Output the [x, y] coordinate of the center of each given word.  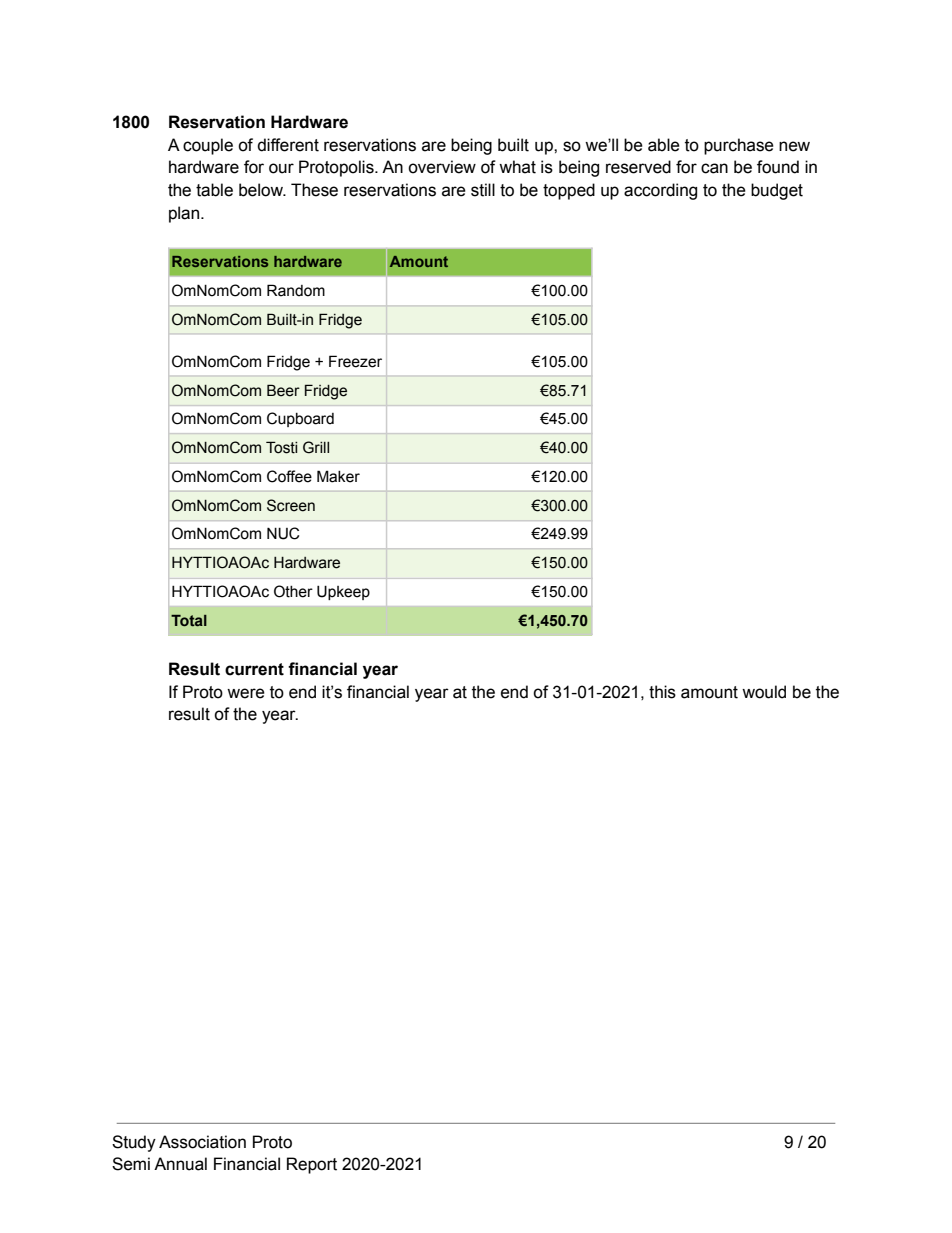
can [714, 168]
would [764, 692]
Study [134, 1143]
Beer [283, 390]
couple [208, 146]
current [254, 669]
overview [442, 167]
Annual [180, 1164]
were [246, 693]
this [662, 692]
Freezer [355, 361]
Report [312, 1165]
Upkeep [343, 592]
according [660, 191]
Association [202, 1142]
